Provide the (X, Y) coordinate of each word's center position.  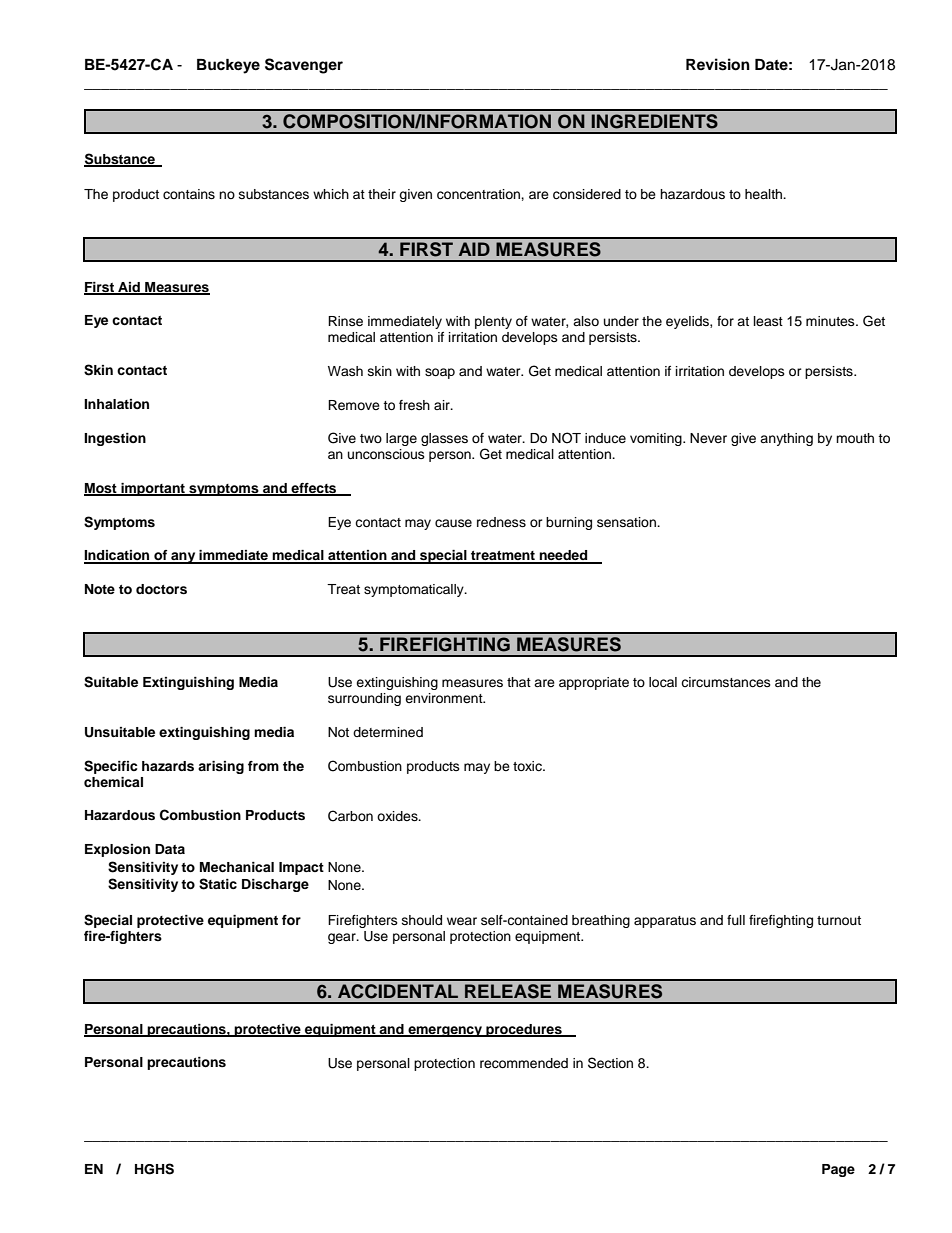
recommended (524, 1063)
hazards (168, 766)
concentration (479, 194)
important (153, 489)
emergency (445, 1031)
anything (786, 439)
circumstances (726, 682)
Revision (718, 64)
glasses (444, 439)
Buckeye (228, 66)
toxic (528, 766)
